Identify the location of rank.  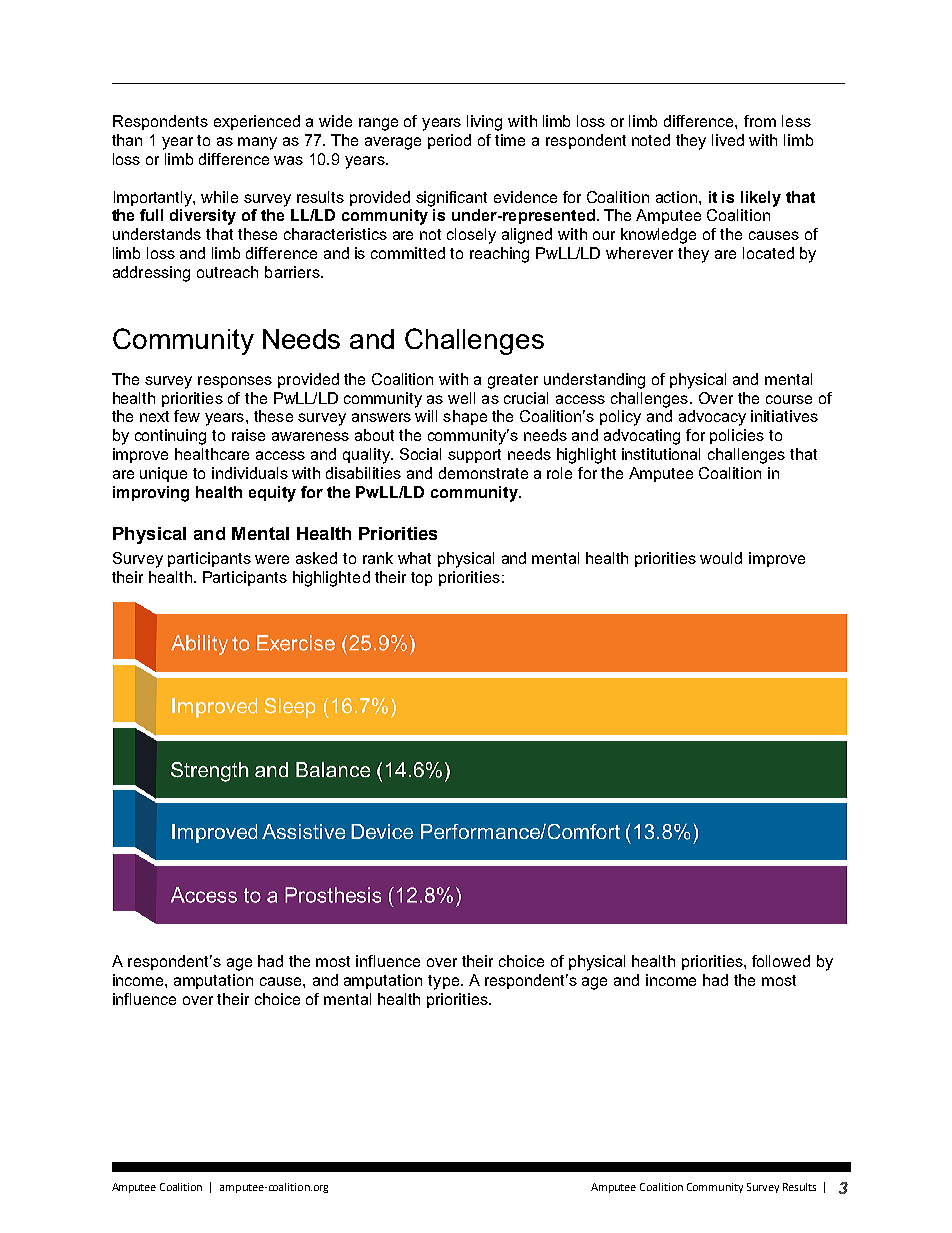
(378, 558).
